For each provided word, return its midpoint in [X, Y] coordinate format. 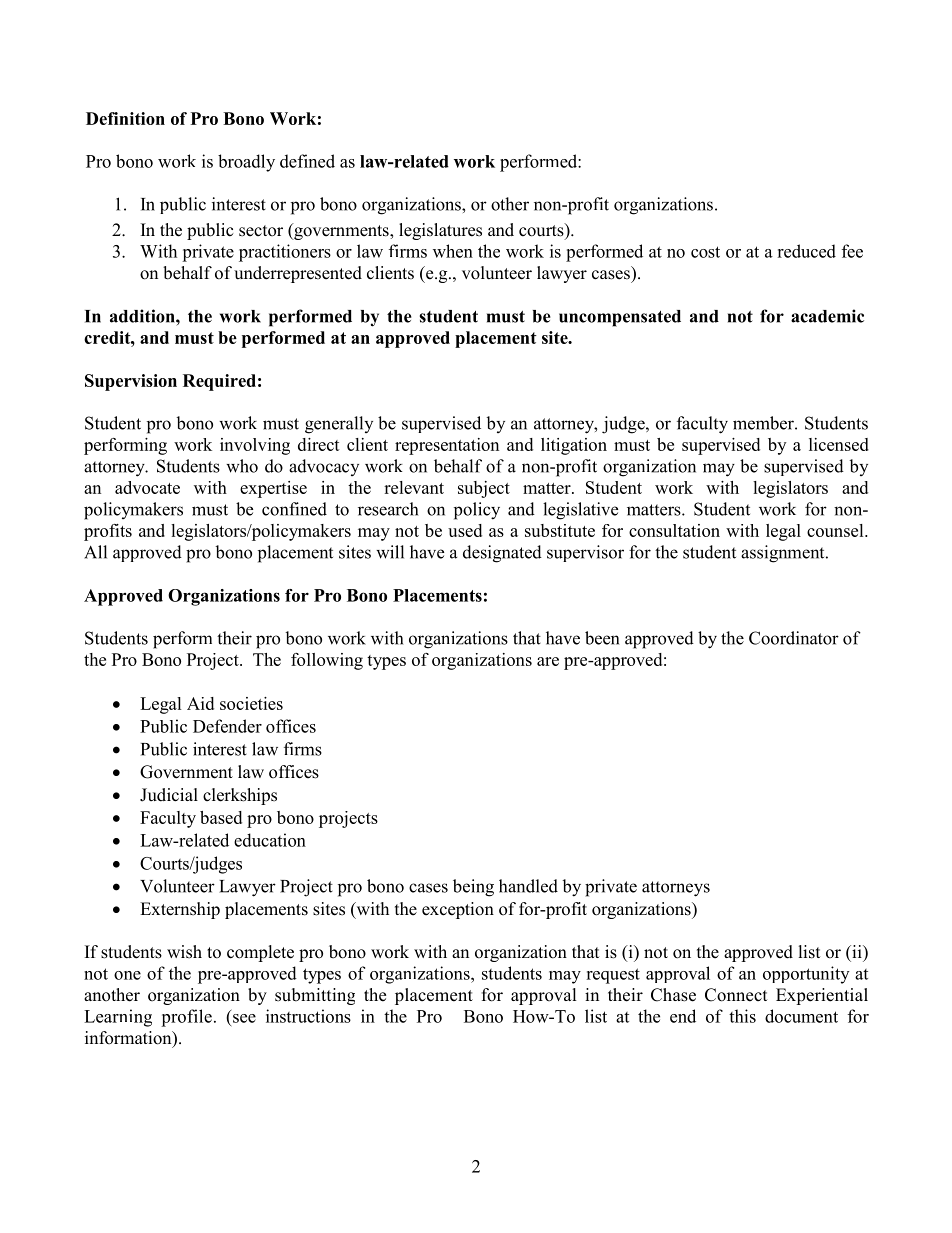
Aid [200, 703]
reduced [806, 251]
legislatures [440, 231]
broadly [246, 163]
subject [484, 489]
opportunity [806, 975]
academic [827, 316]
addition [143, 316]
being [473, 888]
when [453, 251]
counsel [836, 530]
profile [186, 1018]
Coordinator [794, 638]
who [242, 466]
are [548, 661]
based [221, 817]
